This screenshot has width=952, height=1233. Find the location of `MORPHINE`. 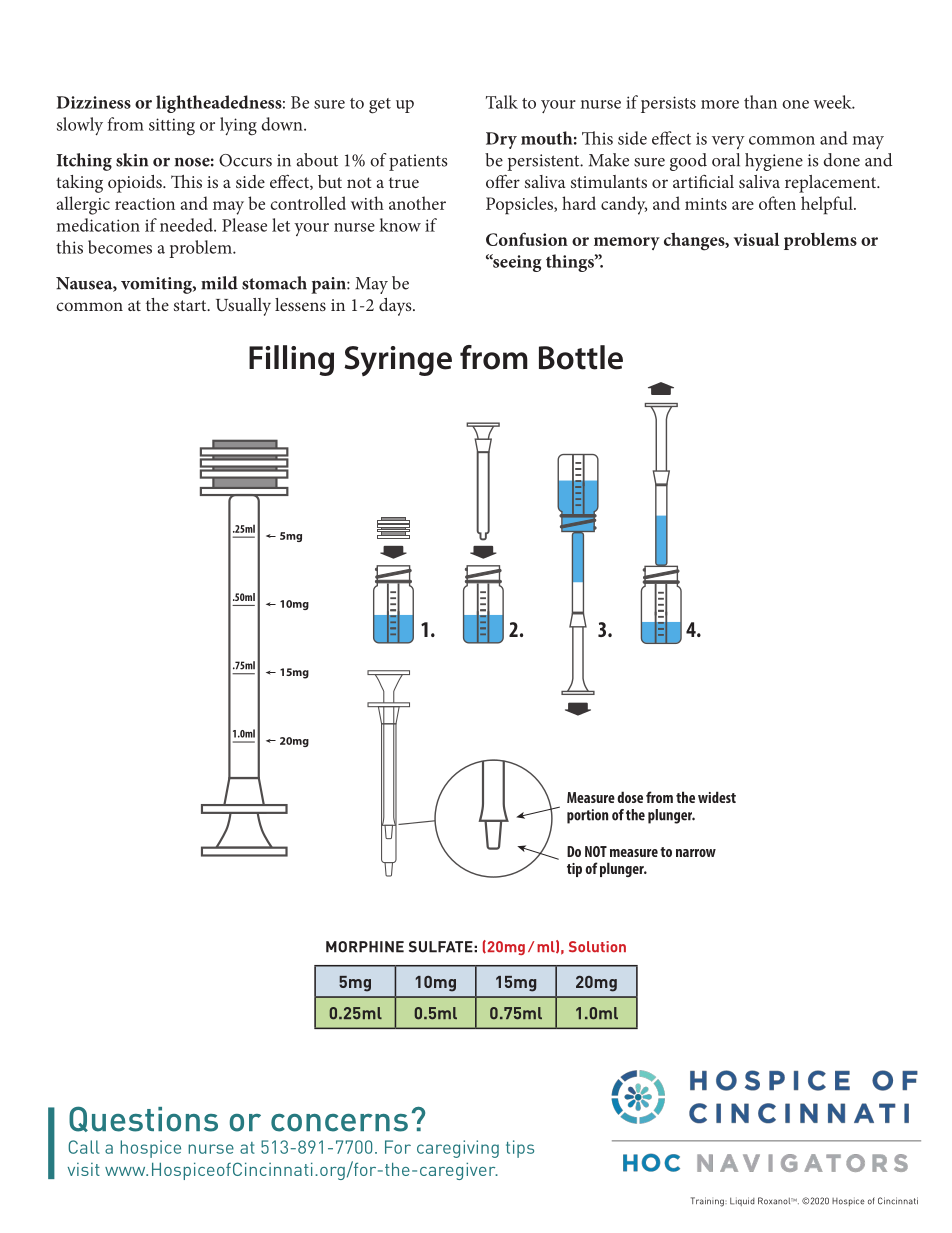

MORPHINE is located at coordinates (365, 947).
